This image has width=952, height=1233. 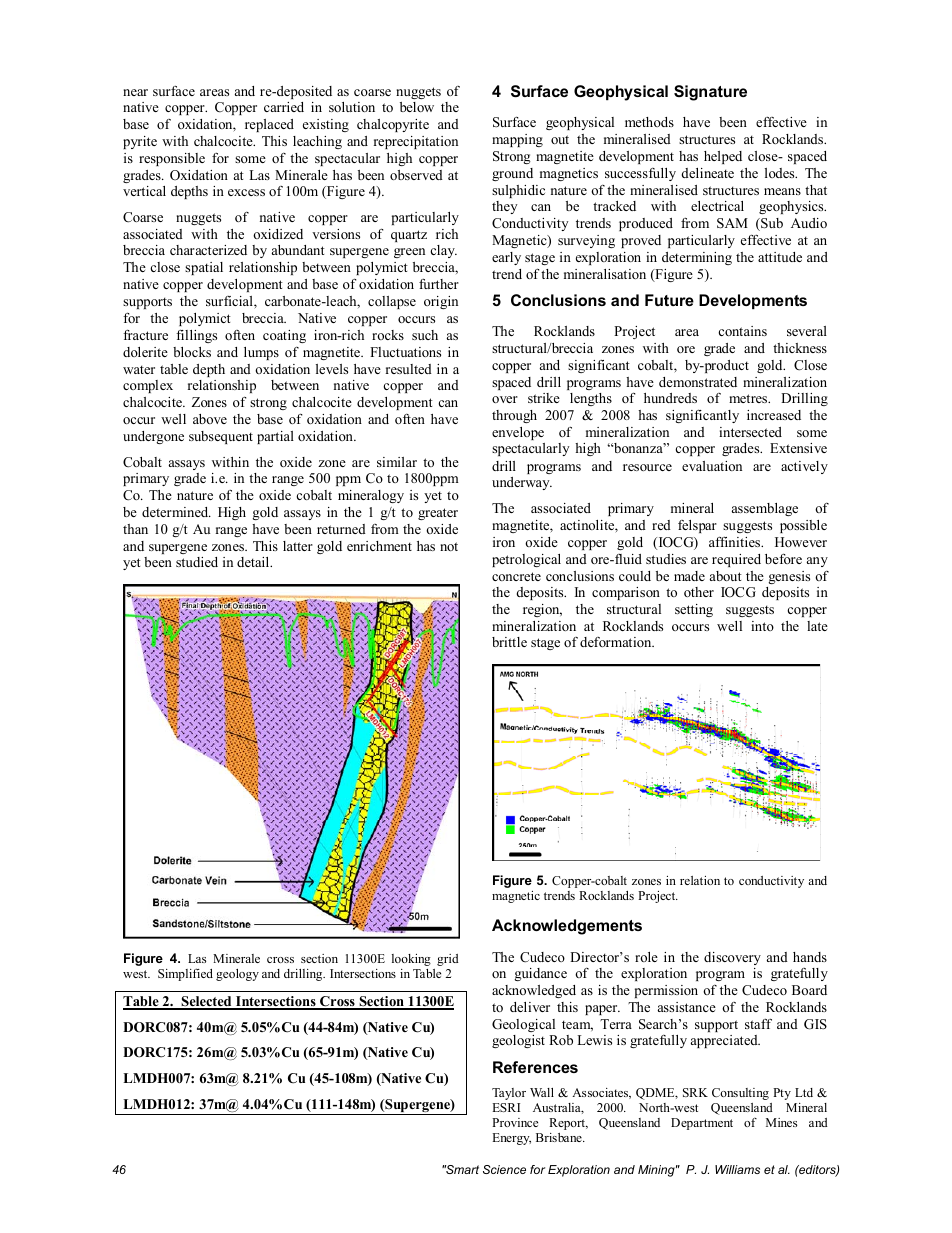 I want to click on subsequent, so click(x=221, y=437).
